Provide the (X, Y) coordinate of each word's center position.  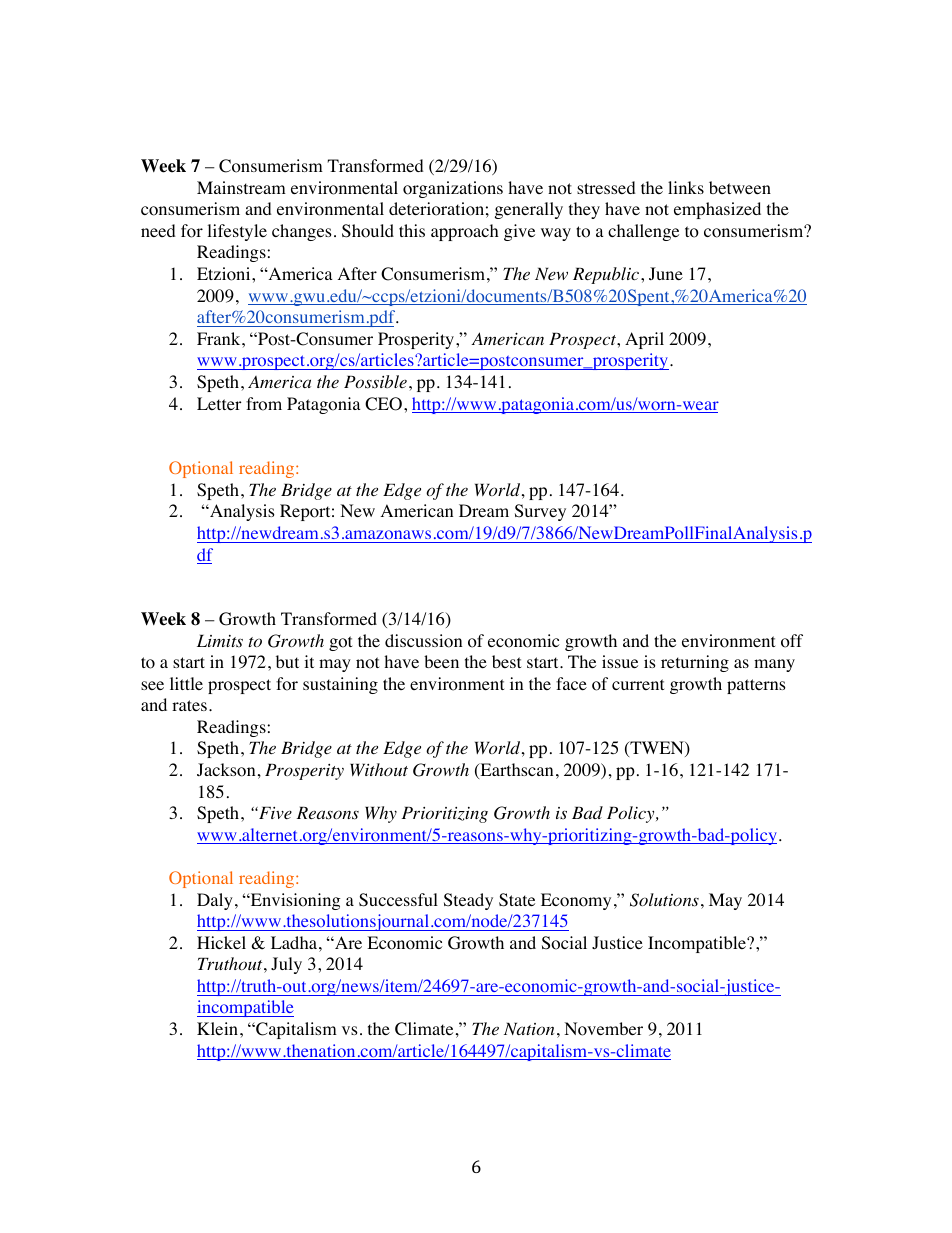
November (603, 1029)
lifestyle (237, 232)
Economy (576, 901)
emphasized (717, 210)
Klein (217, 1028)
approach (465, 232)
